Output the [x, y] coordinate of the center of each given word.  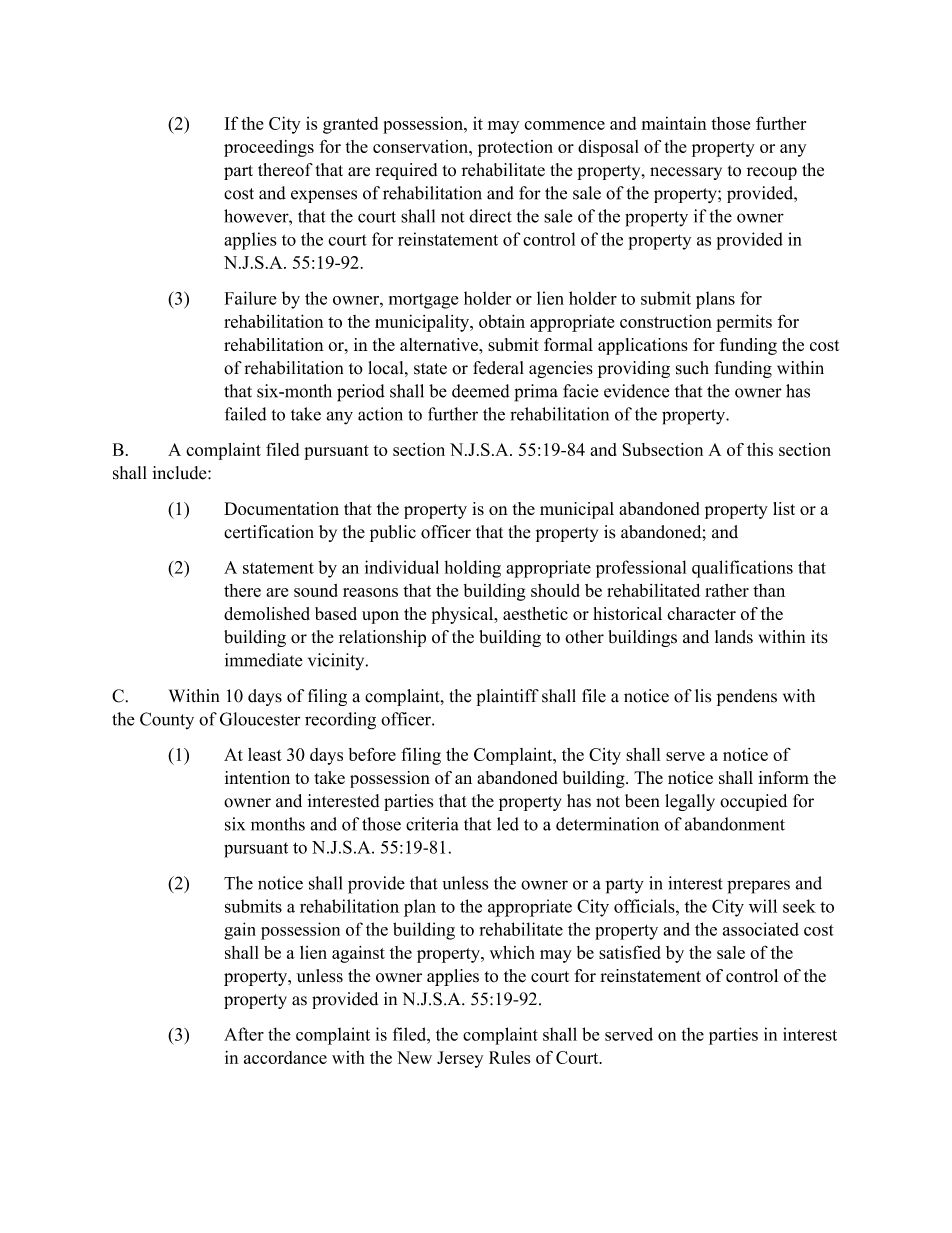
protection [515, 148]
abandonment [735, 824]
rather [727, 590]
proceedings [269, 148]
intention [257, 777]
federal [498, 368]
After [244, 1034]
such [692, 368]
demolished [267, 613]
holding [473, 569]
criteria [432, 824]
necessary [686, 173]
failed [245, 414]
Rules [510, 1057]
